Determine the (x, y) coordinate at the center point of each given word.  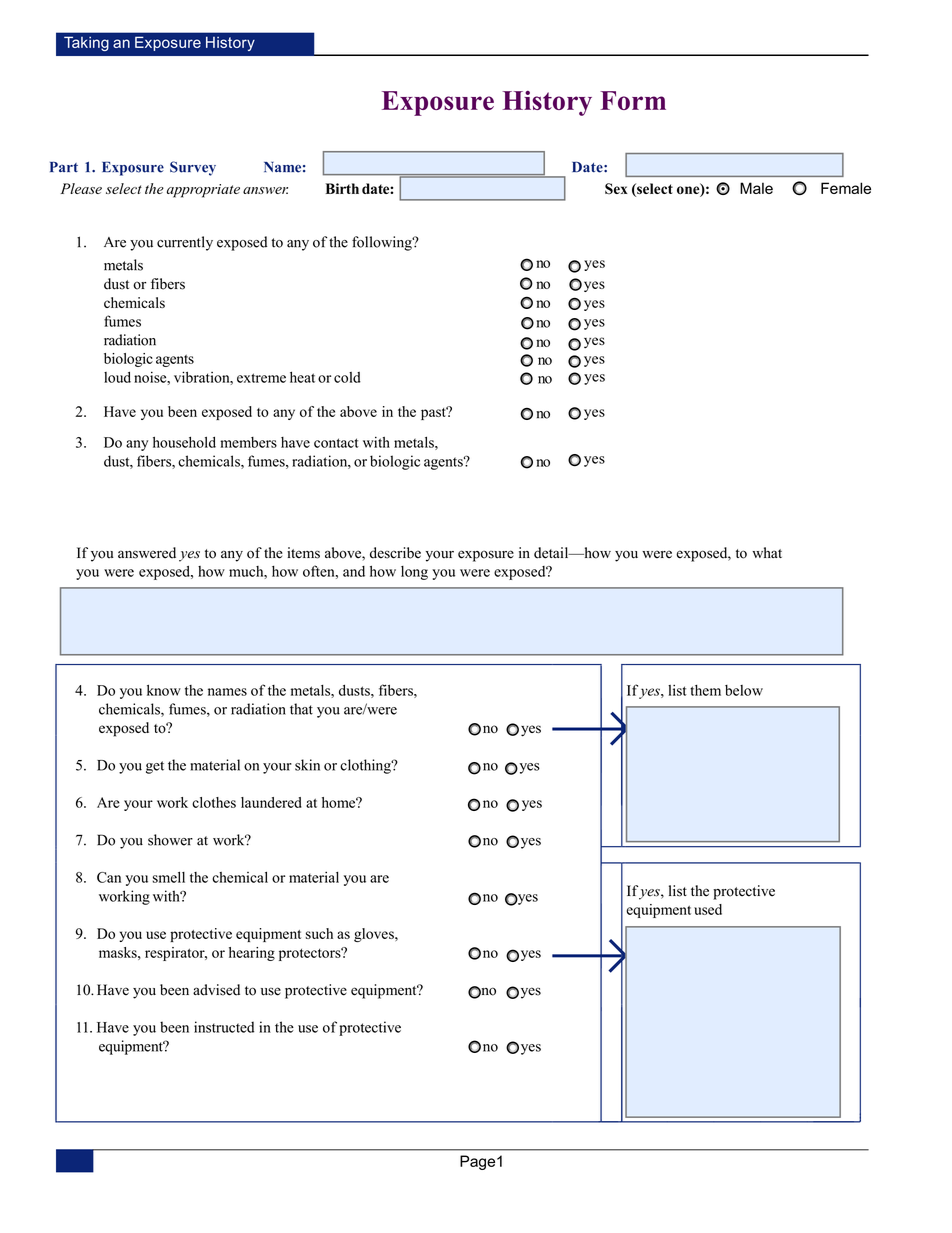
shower (170, 840)
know (164, 690)
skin (307, 765)
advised (216, 990)
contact (336, 443)
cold (347, 377)
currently (185, 243)
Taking (86, 43)
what (767, 552)
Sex (616, 189)
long (414, 573)
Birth (342, 188)
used (708, 909)
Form (633, 100)
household (184, 442)
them (705, 690)
